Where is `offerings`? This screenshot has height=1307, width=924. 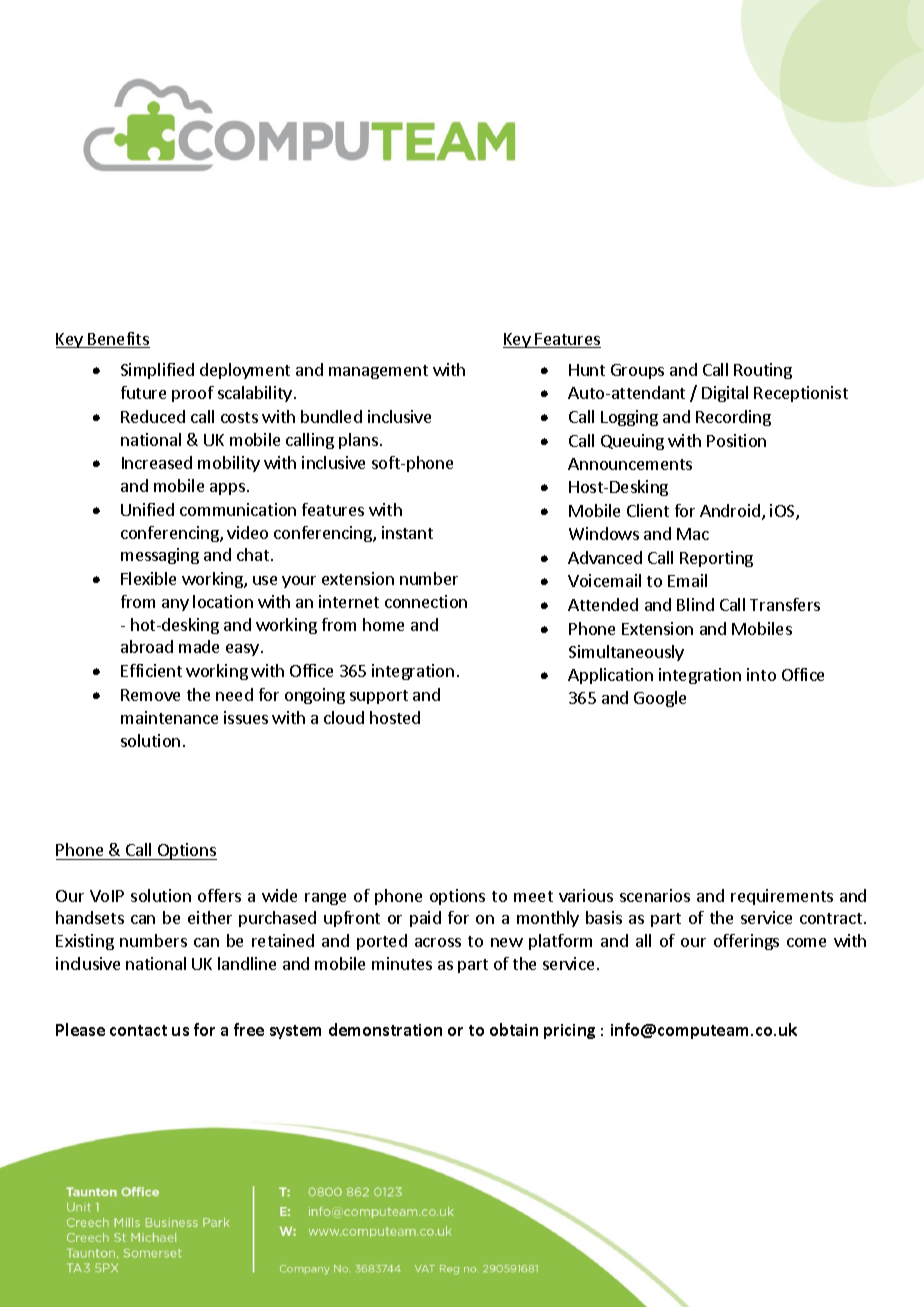 offerings is located at coordinates (746, 942).
